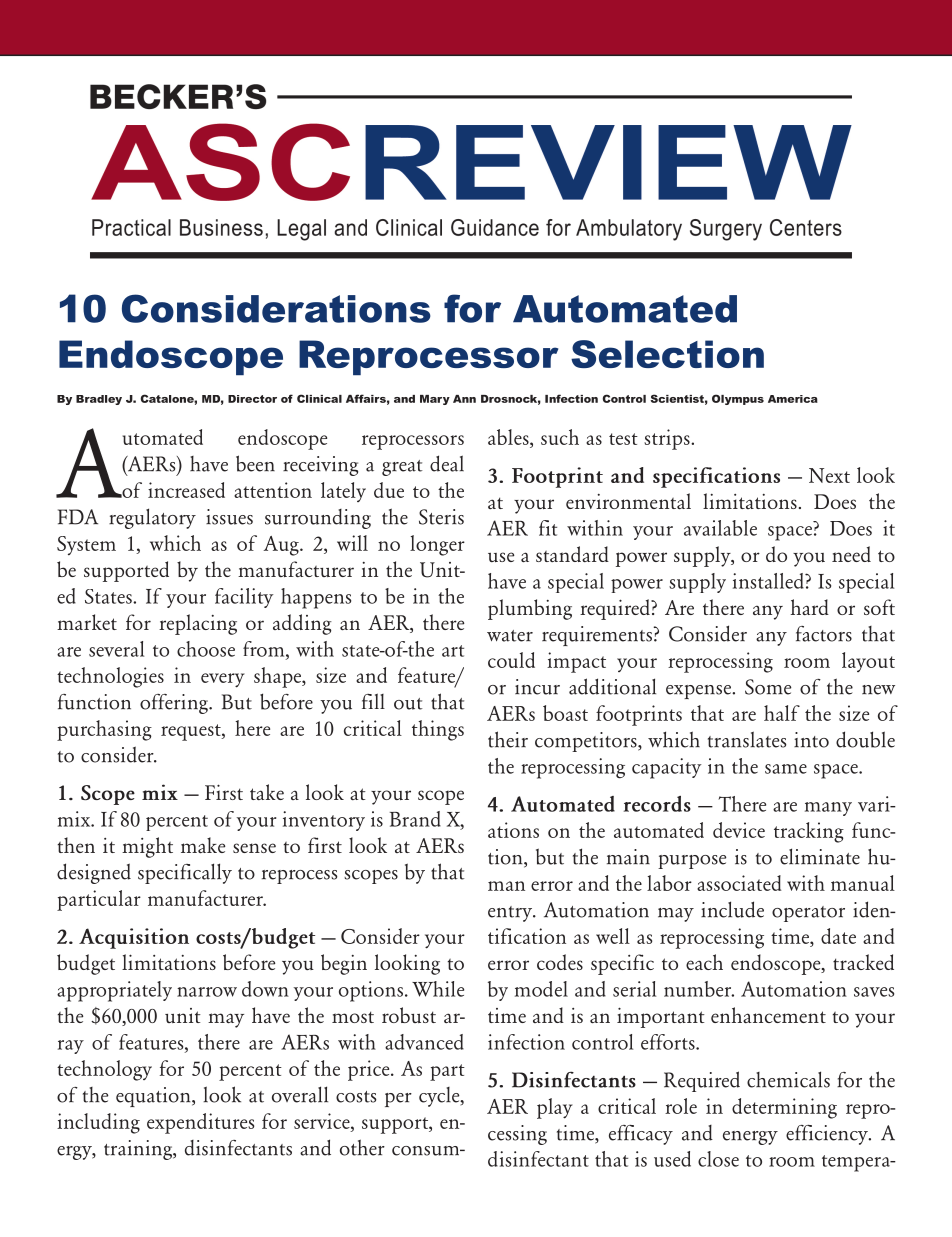 This image has width=952, height=1237. I want to click on entry, so click(511, 914).
